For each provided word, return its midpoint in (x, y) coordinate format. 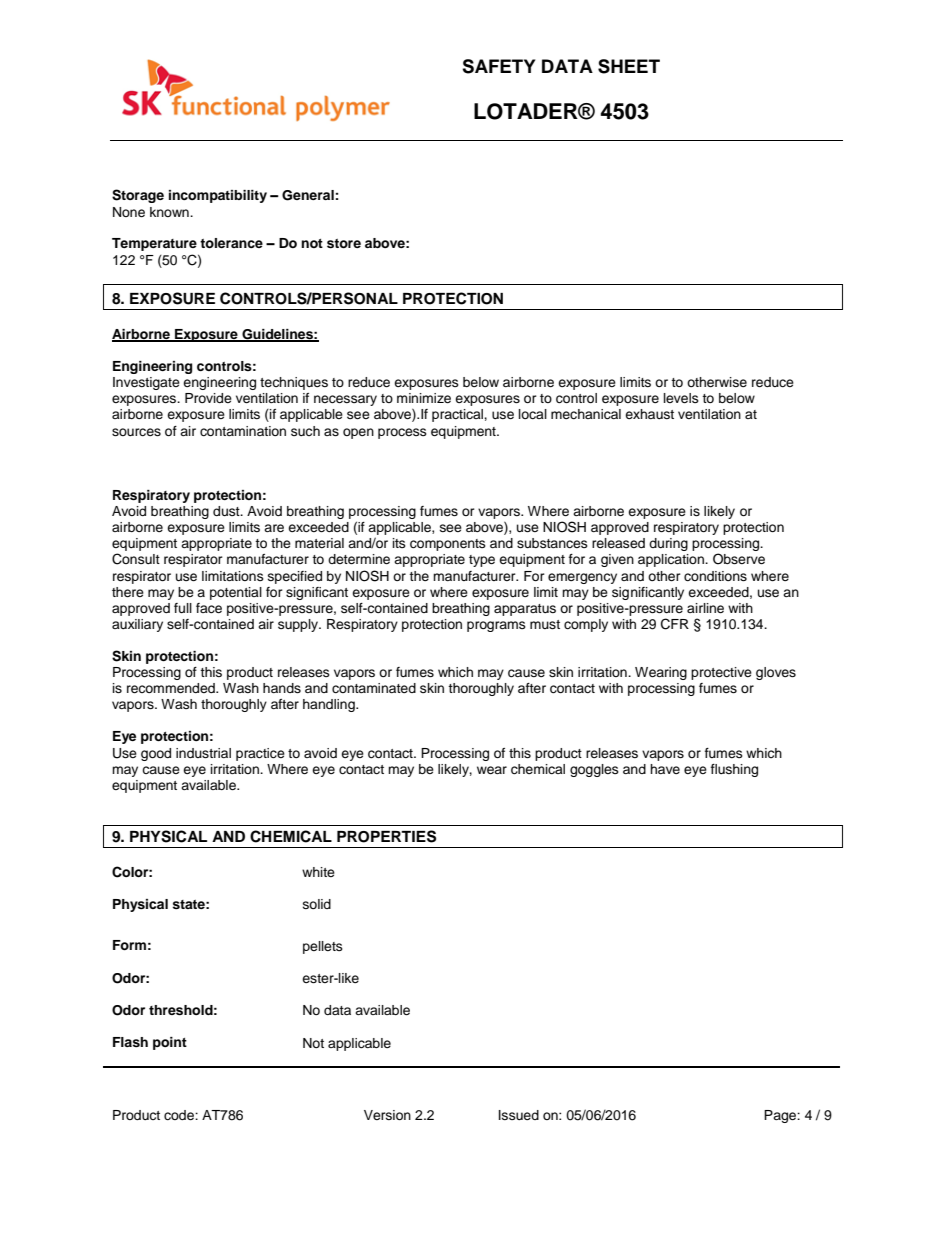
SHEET (629, 66)
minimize (424, 398)
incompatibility (218, 196)
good (156, 754)
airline (705, 608)
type (482, 561)
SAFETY (498, 66)
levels (681, 398)
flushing (734, 770)
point (170, 1043)
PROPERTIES (386, 836)
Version (387, 1115)
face (209, 608)
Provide (208, 398)
